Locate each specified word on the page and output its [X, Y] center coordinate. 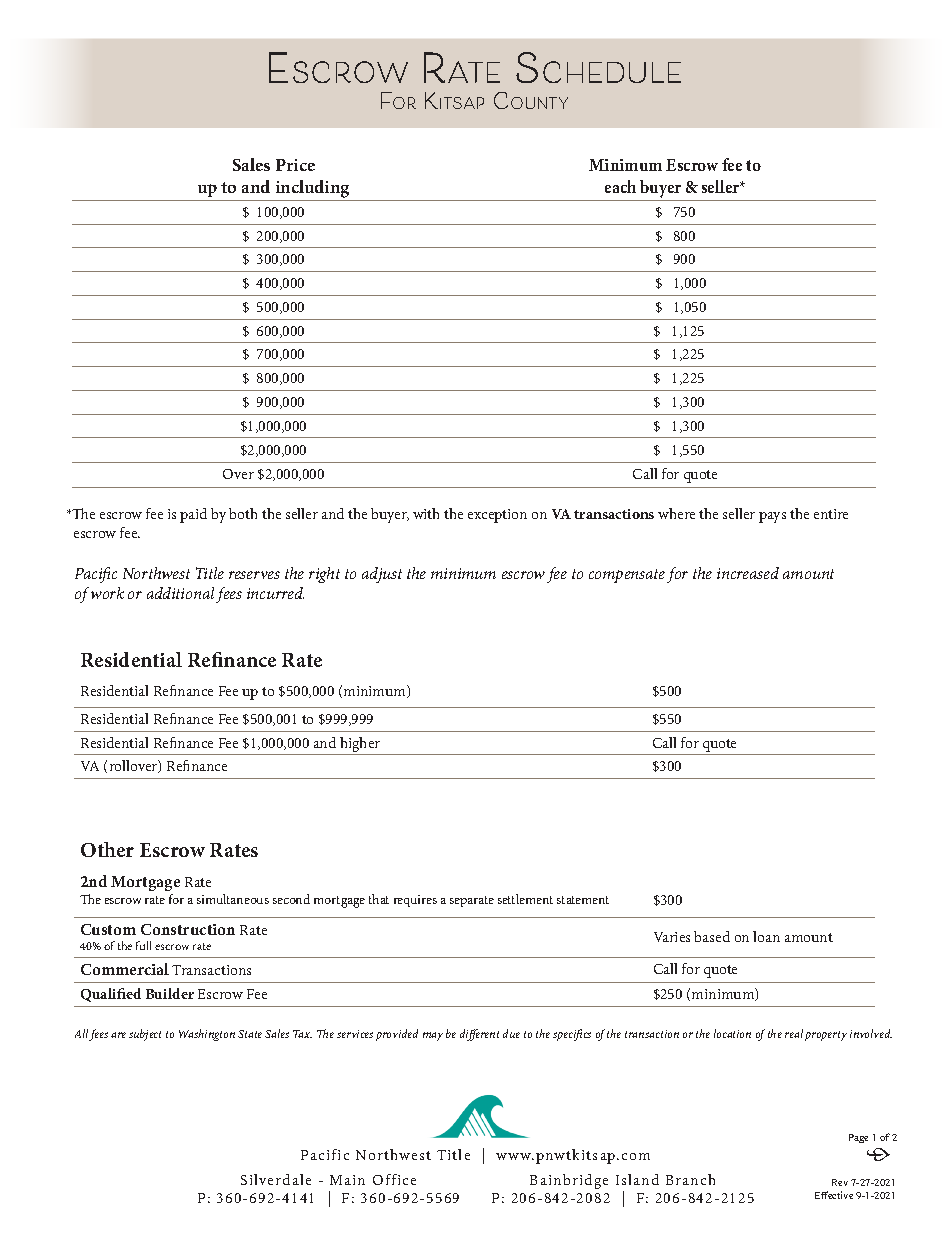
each [620, 186]
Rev [840, 1182]
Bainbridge [569, 1181]
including [313, 190]
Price [295, 165]
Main [347, 1180]
